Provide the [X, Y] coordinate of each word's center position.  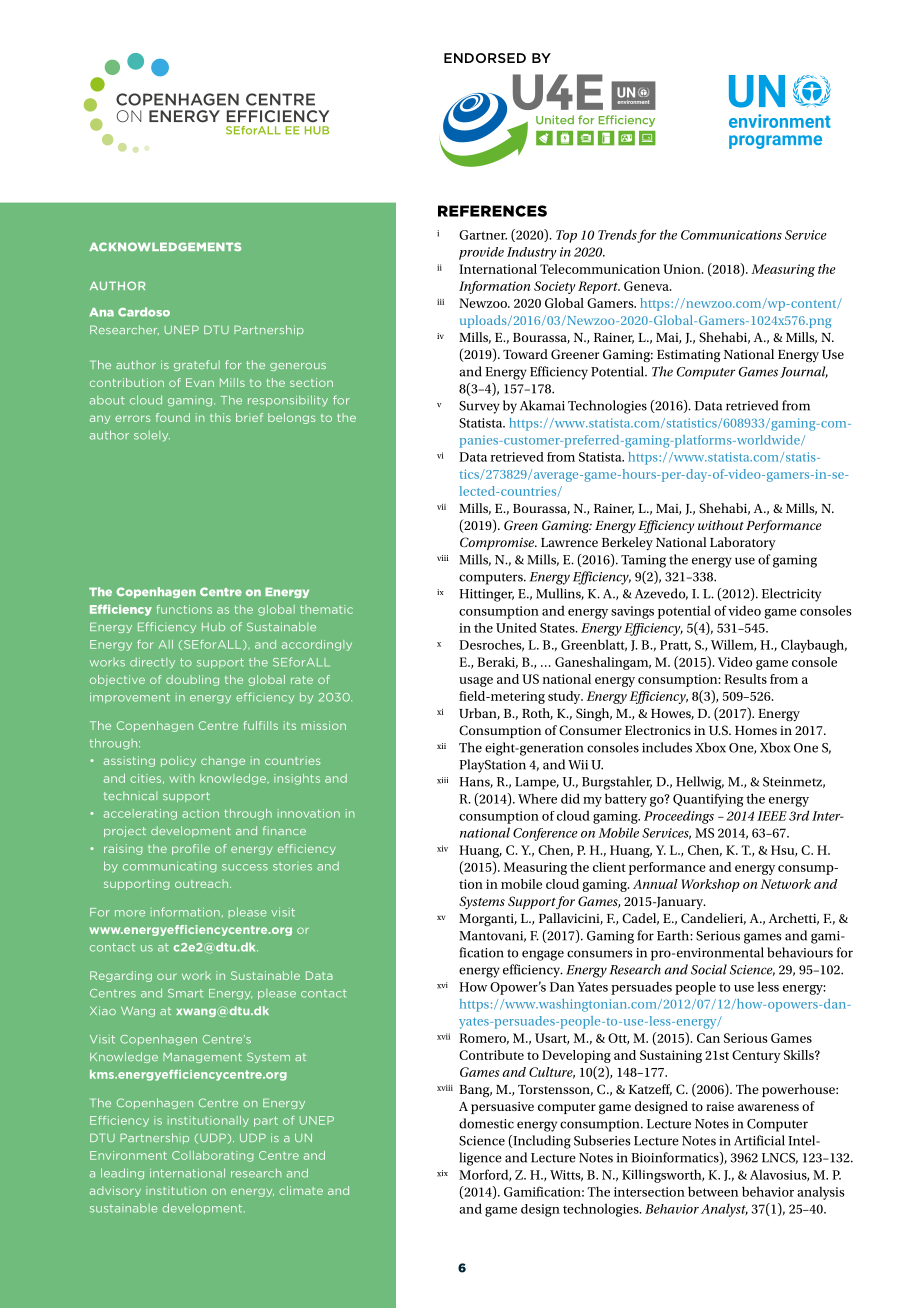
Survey [479, 407]
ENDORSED [485, 58]
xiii [442, 780]
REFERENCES [492, 211]
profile [191, 849]
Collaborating [213, 1156]
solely [152, 436]
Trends [618, 235]
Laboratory [743, 544]
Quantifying [708, 800]
